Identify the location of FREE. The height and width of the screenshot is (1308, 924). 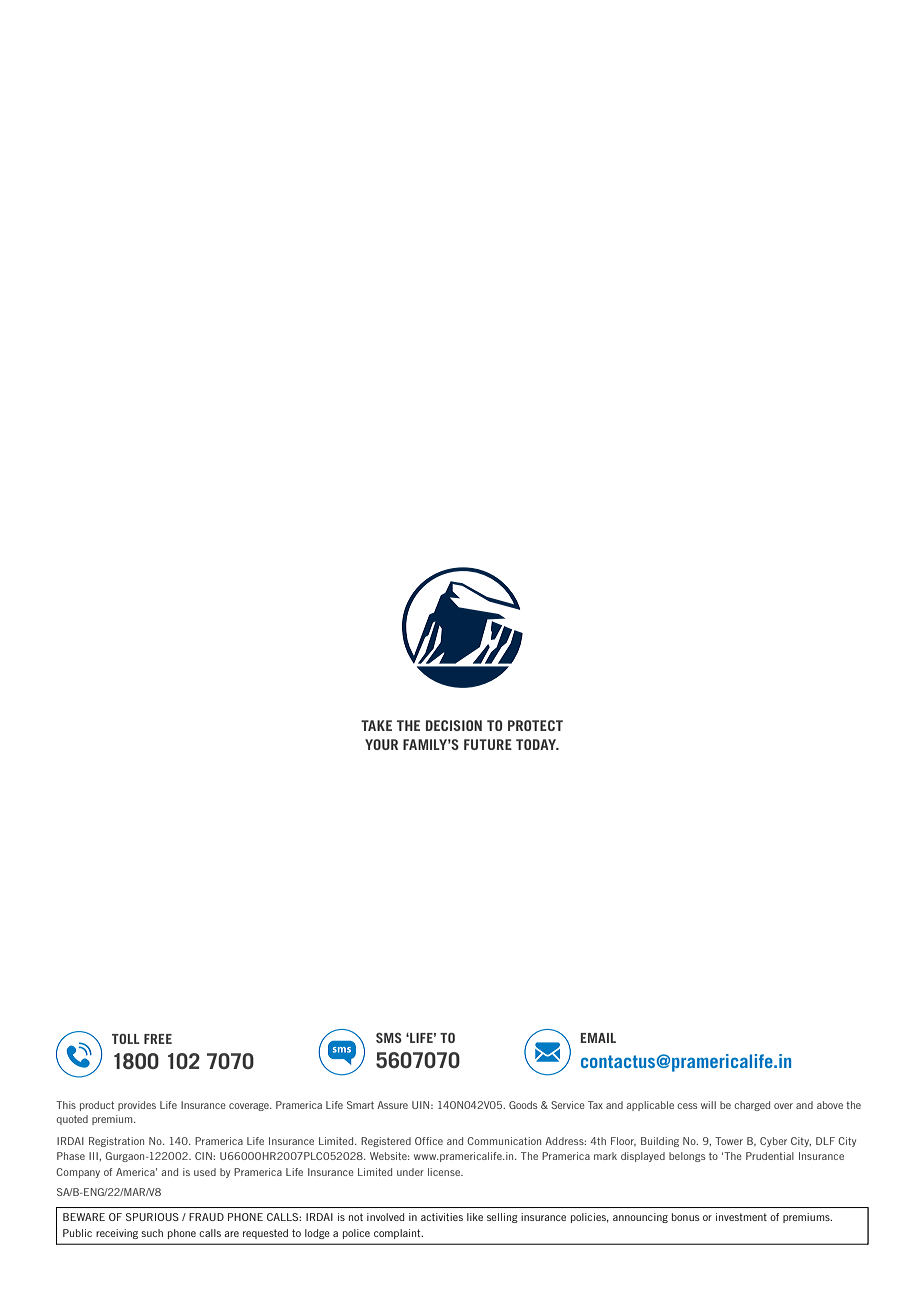
(158, 1039).
